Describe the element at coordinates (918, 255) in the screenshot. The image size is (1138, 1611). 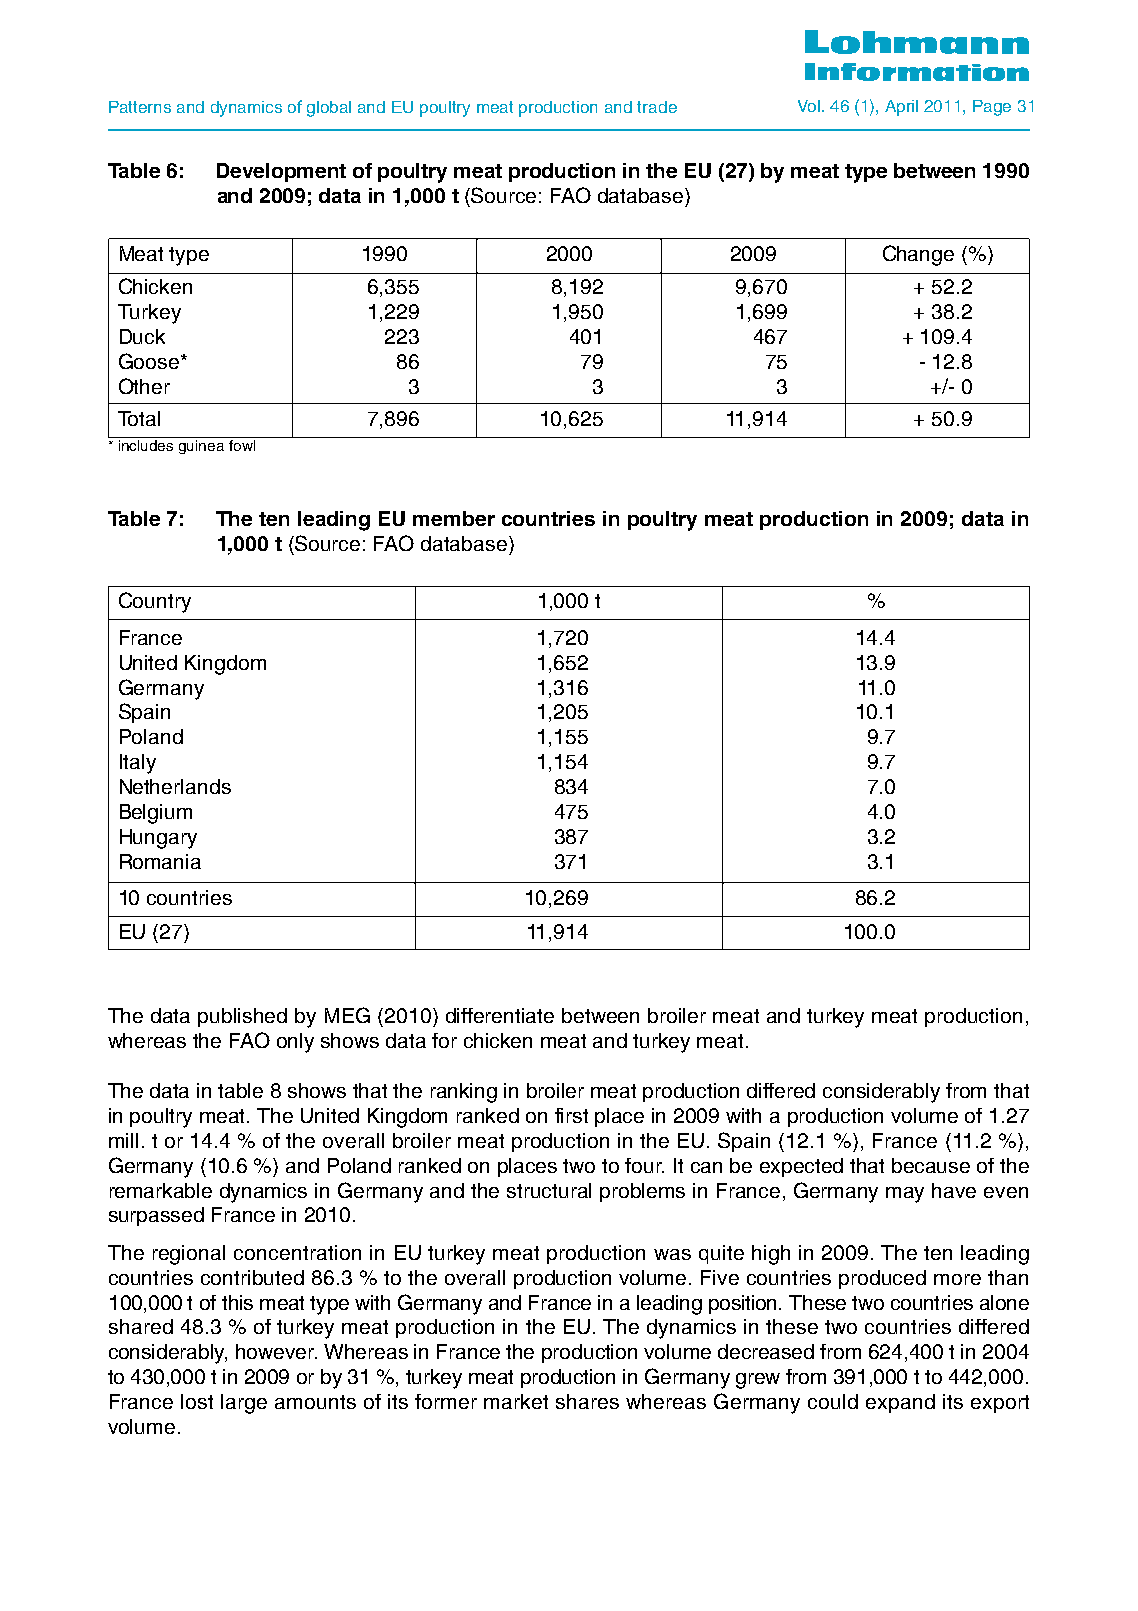
I see `Change` at that location.
